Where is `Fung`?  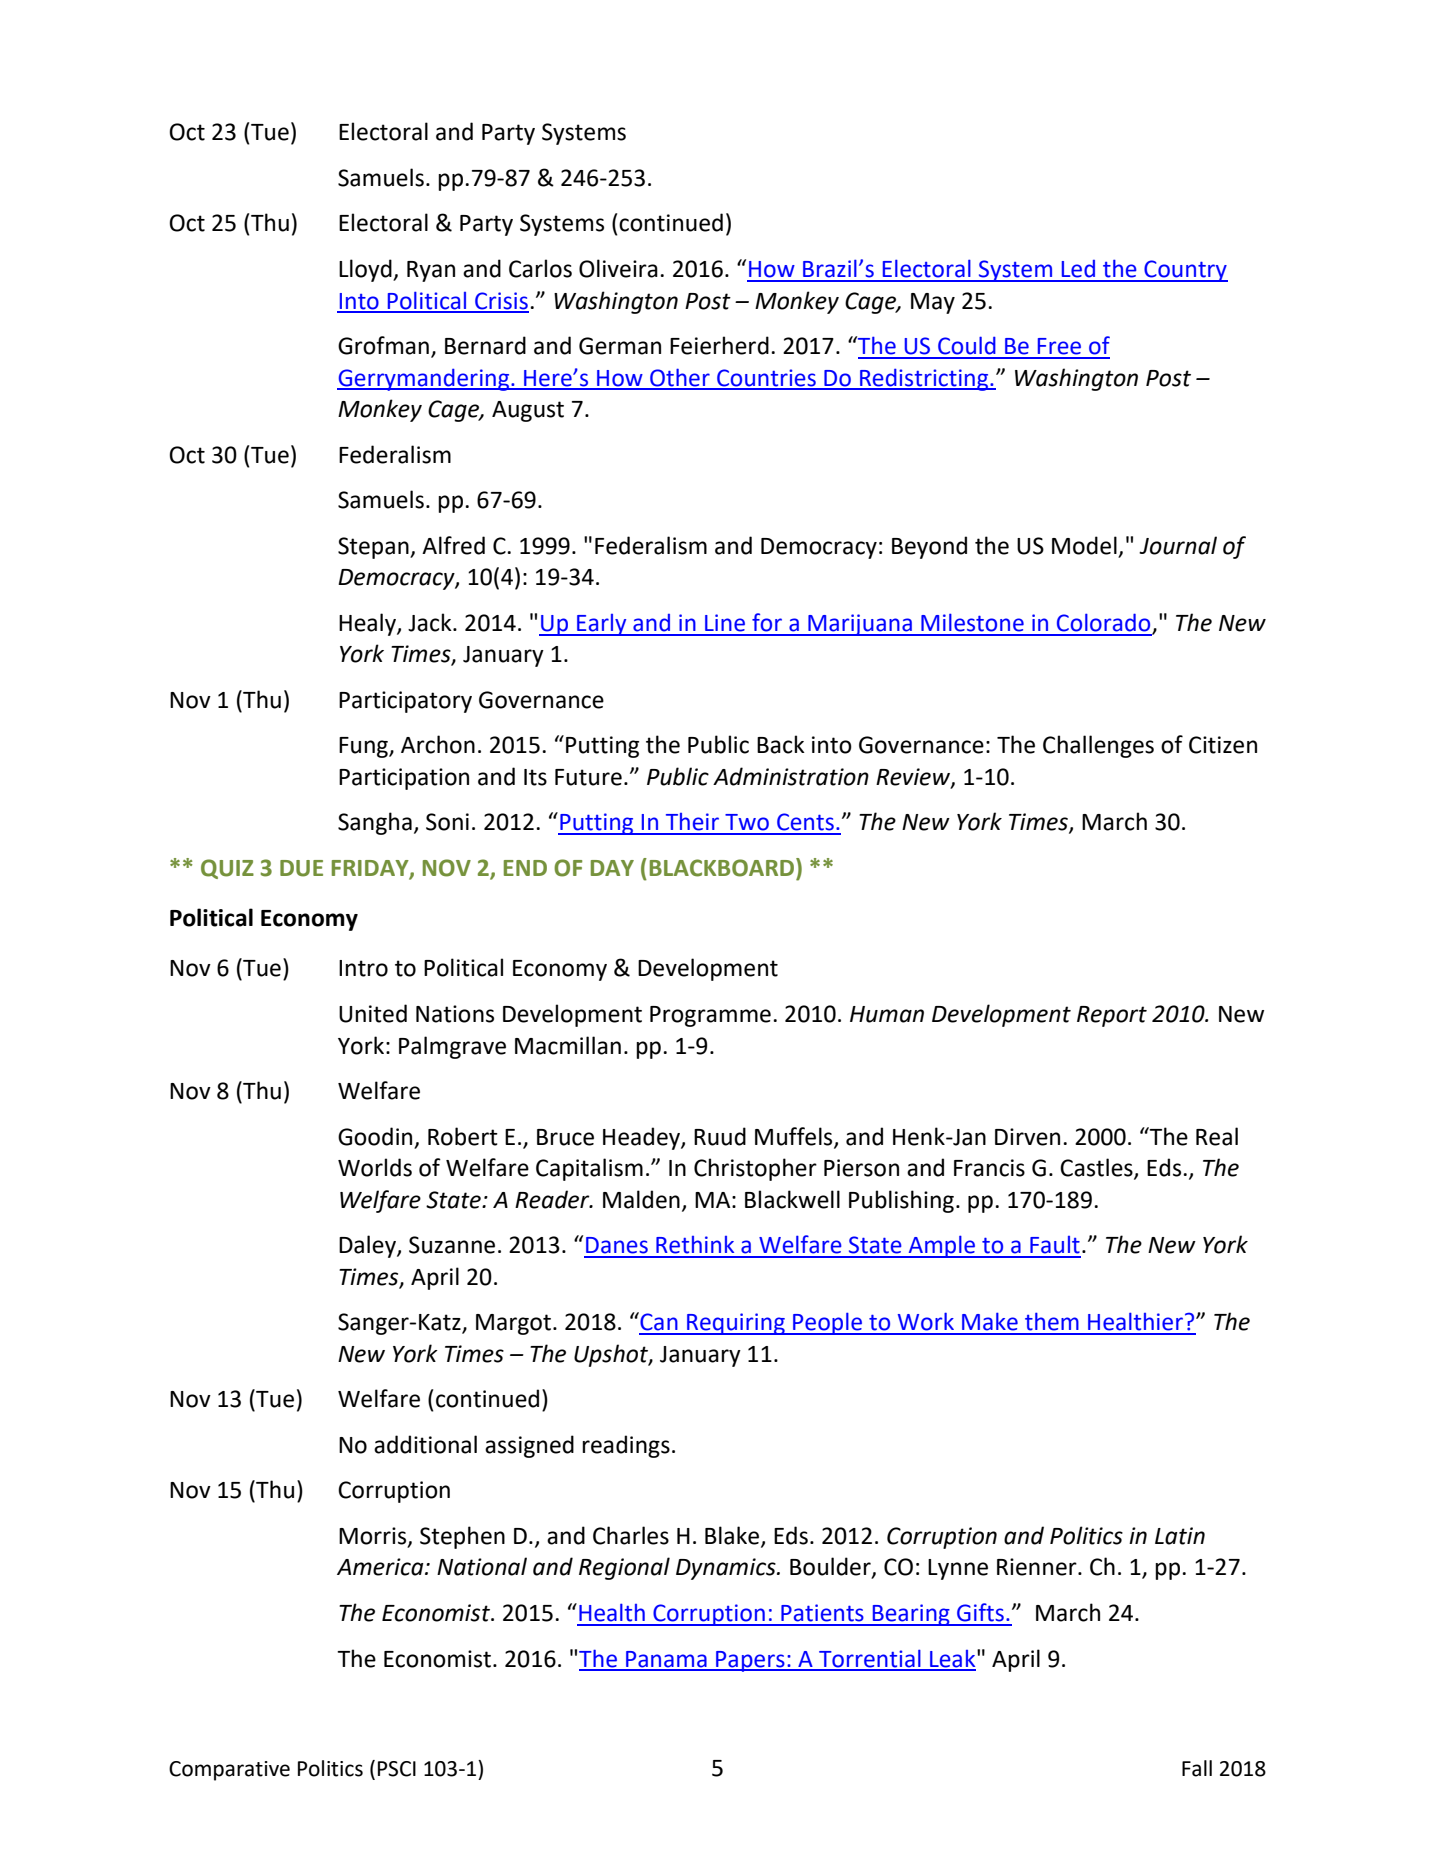
Fung is located at coordinates (364, 747).
